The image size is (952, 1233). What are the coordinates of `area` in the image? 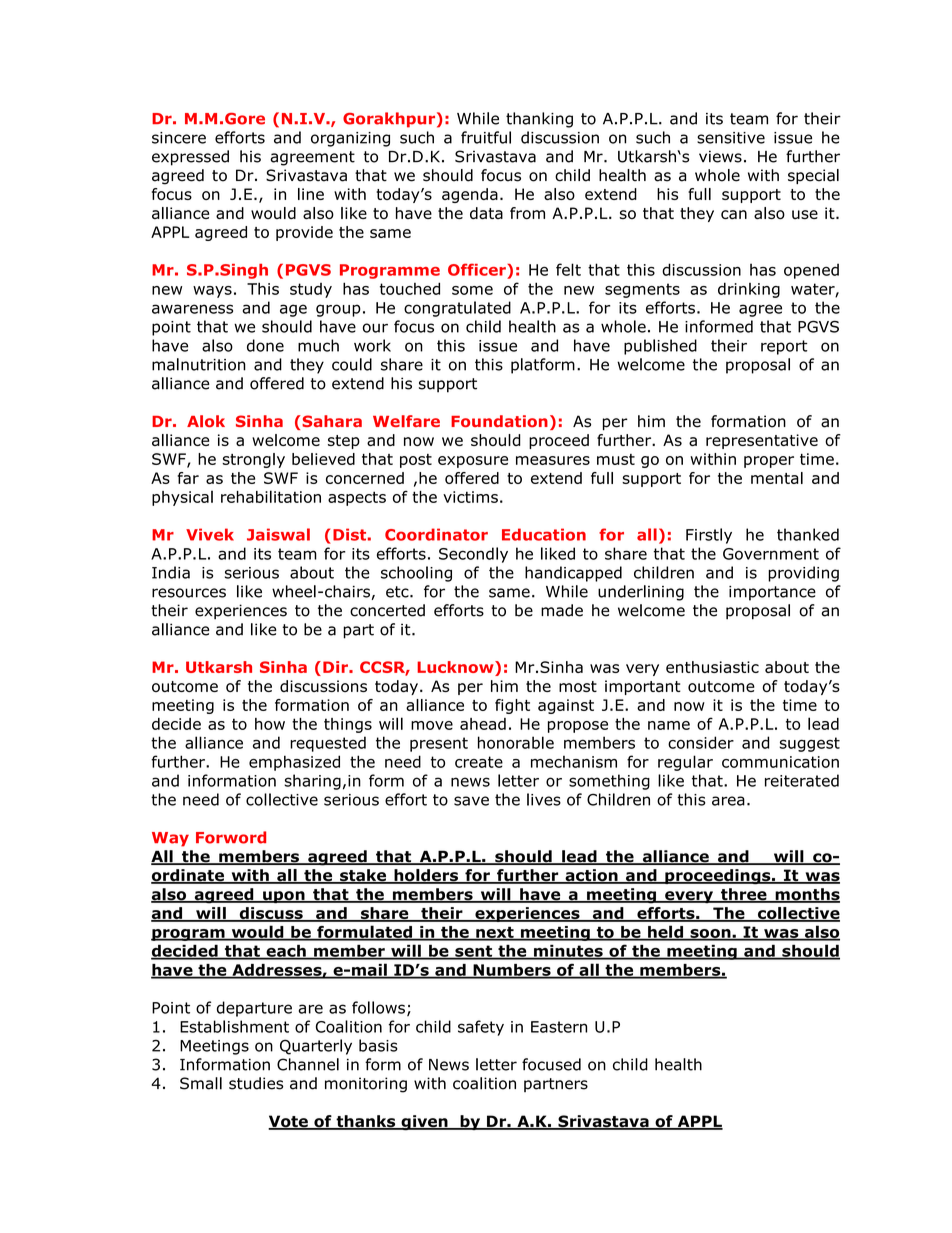 It's located at (728, 801).
